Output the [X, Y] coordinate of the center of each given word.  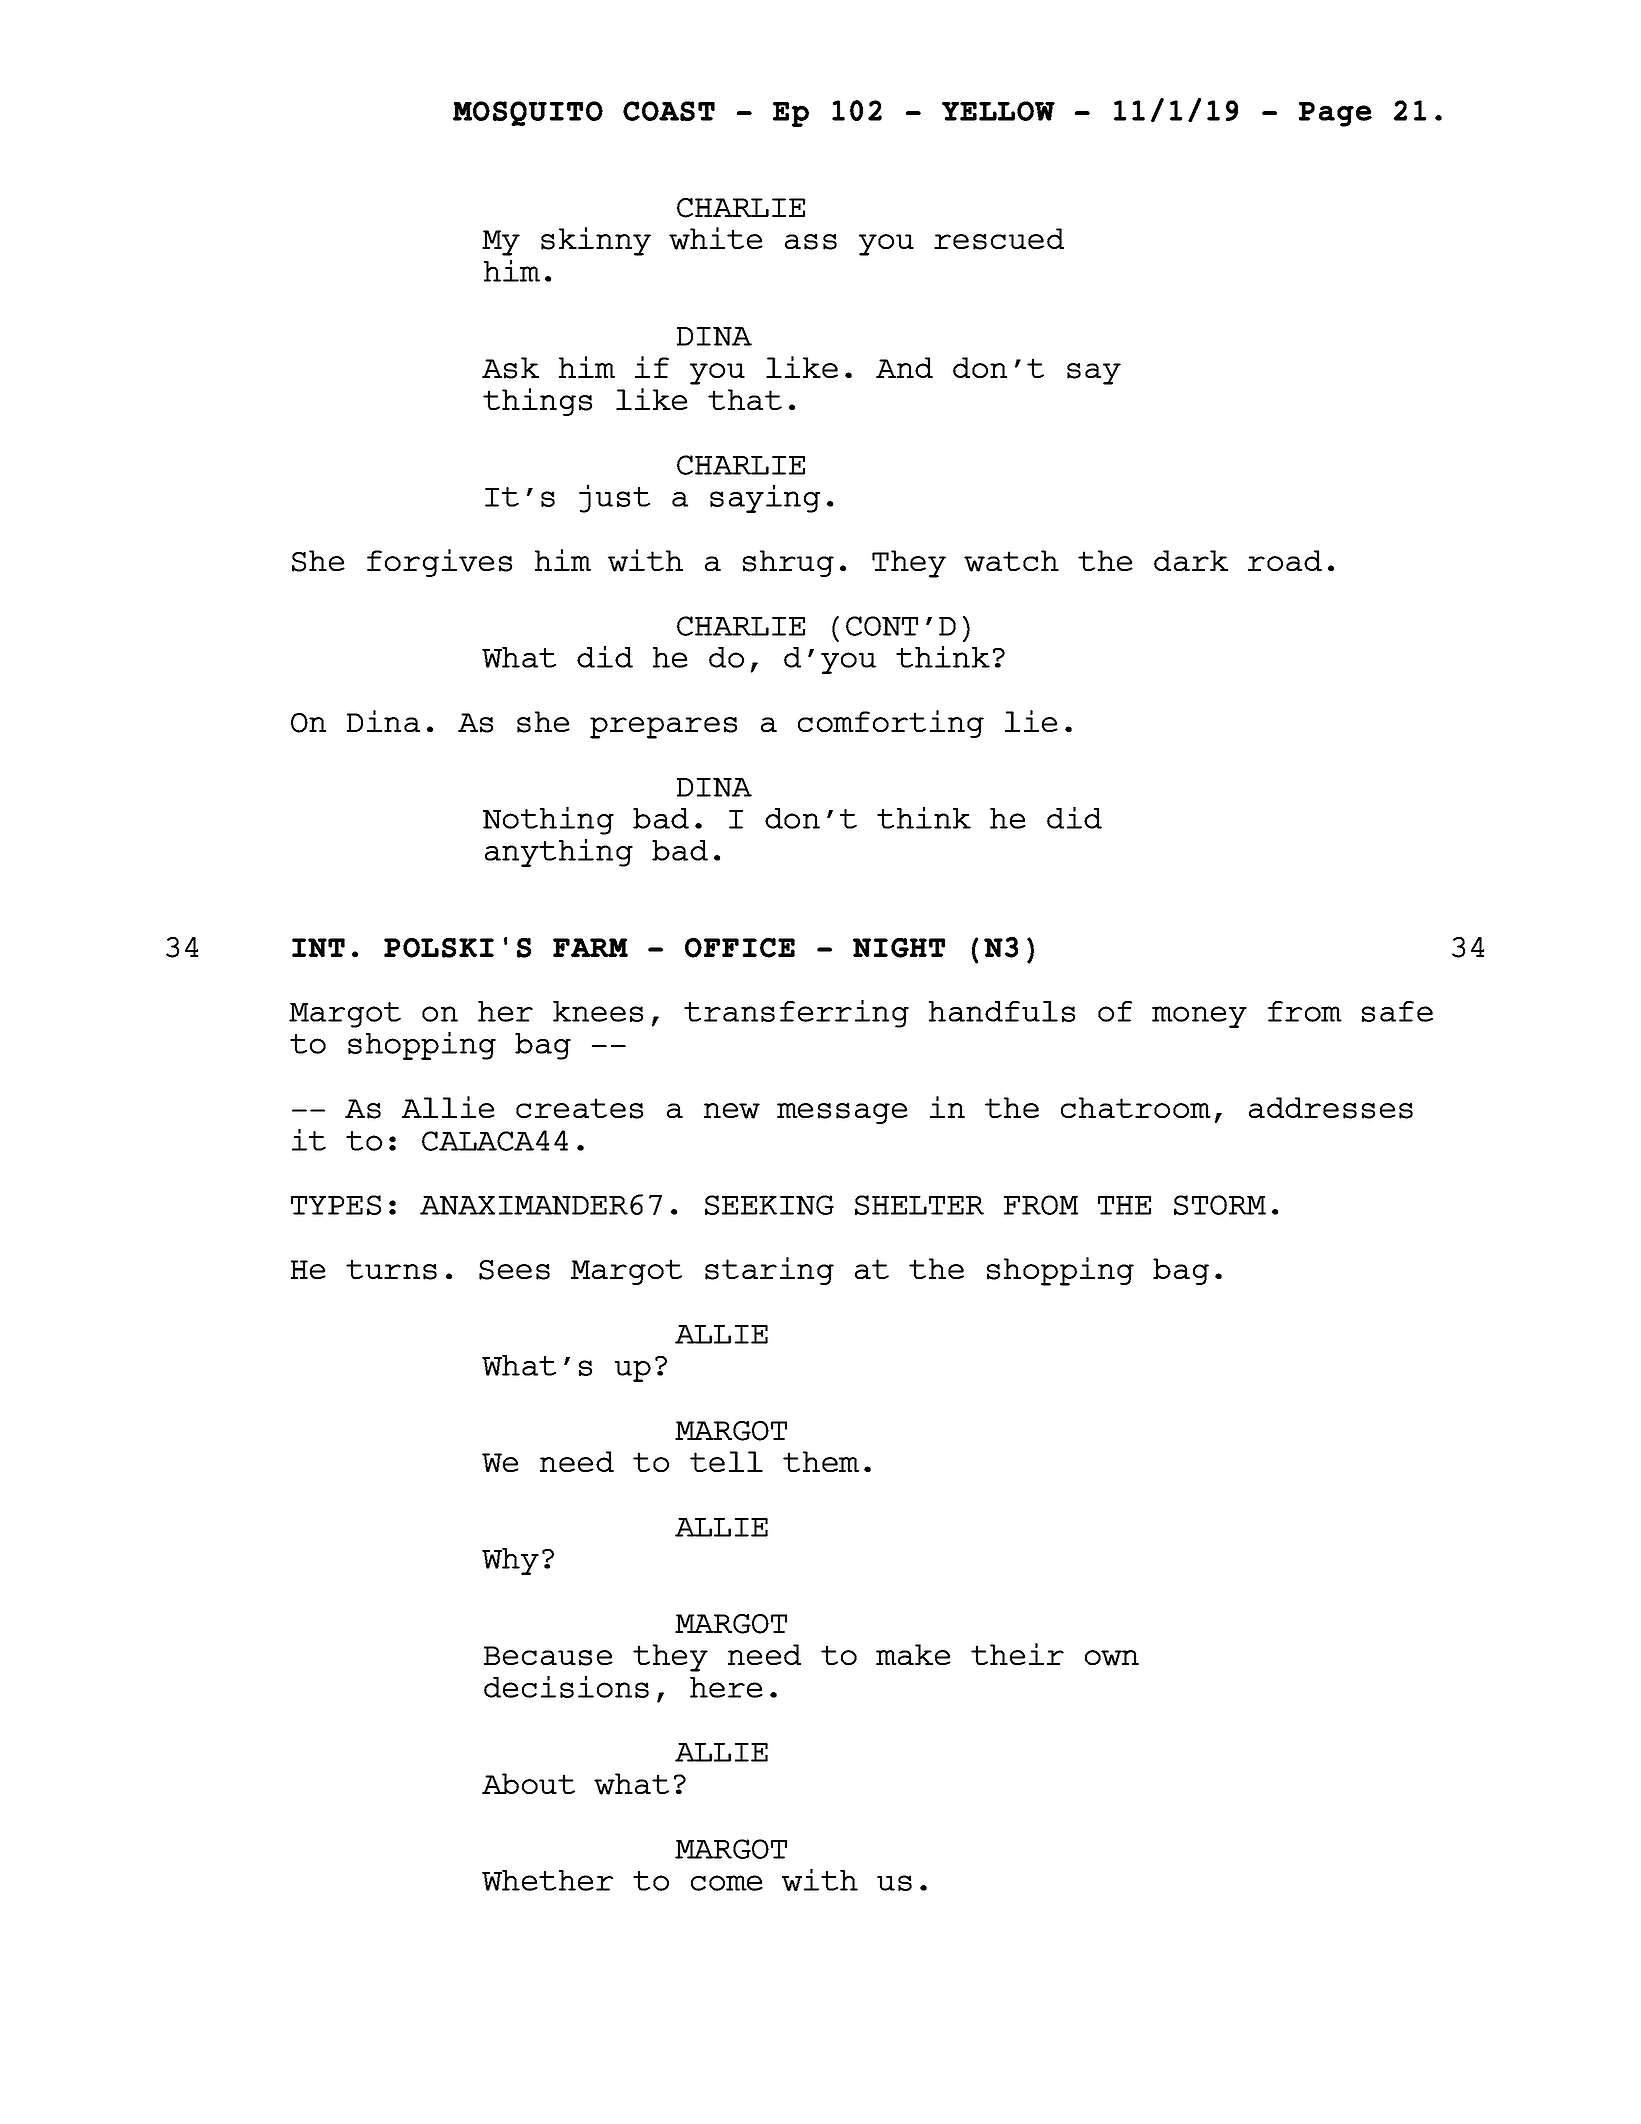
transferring [796, 1013]
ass [811, 242]
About [528, 1784]
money [1199, 1017]
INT [318, 947]
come [727, 1883]
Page [1335, 114]
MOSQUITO [528, 114]
